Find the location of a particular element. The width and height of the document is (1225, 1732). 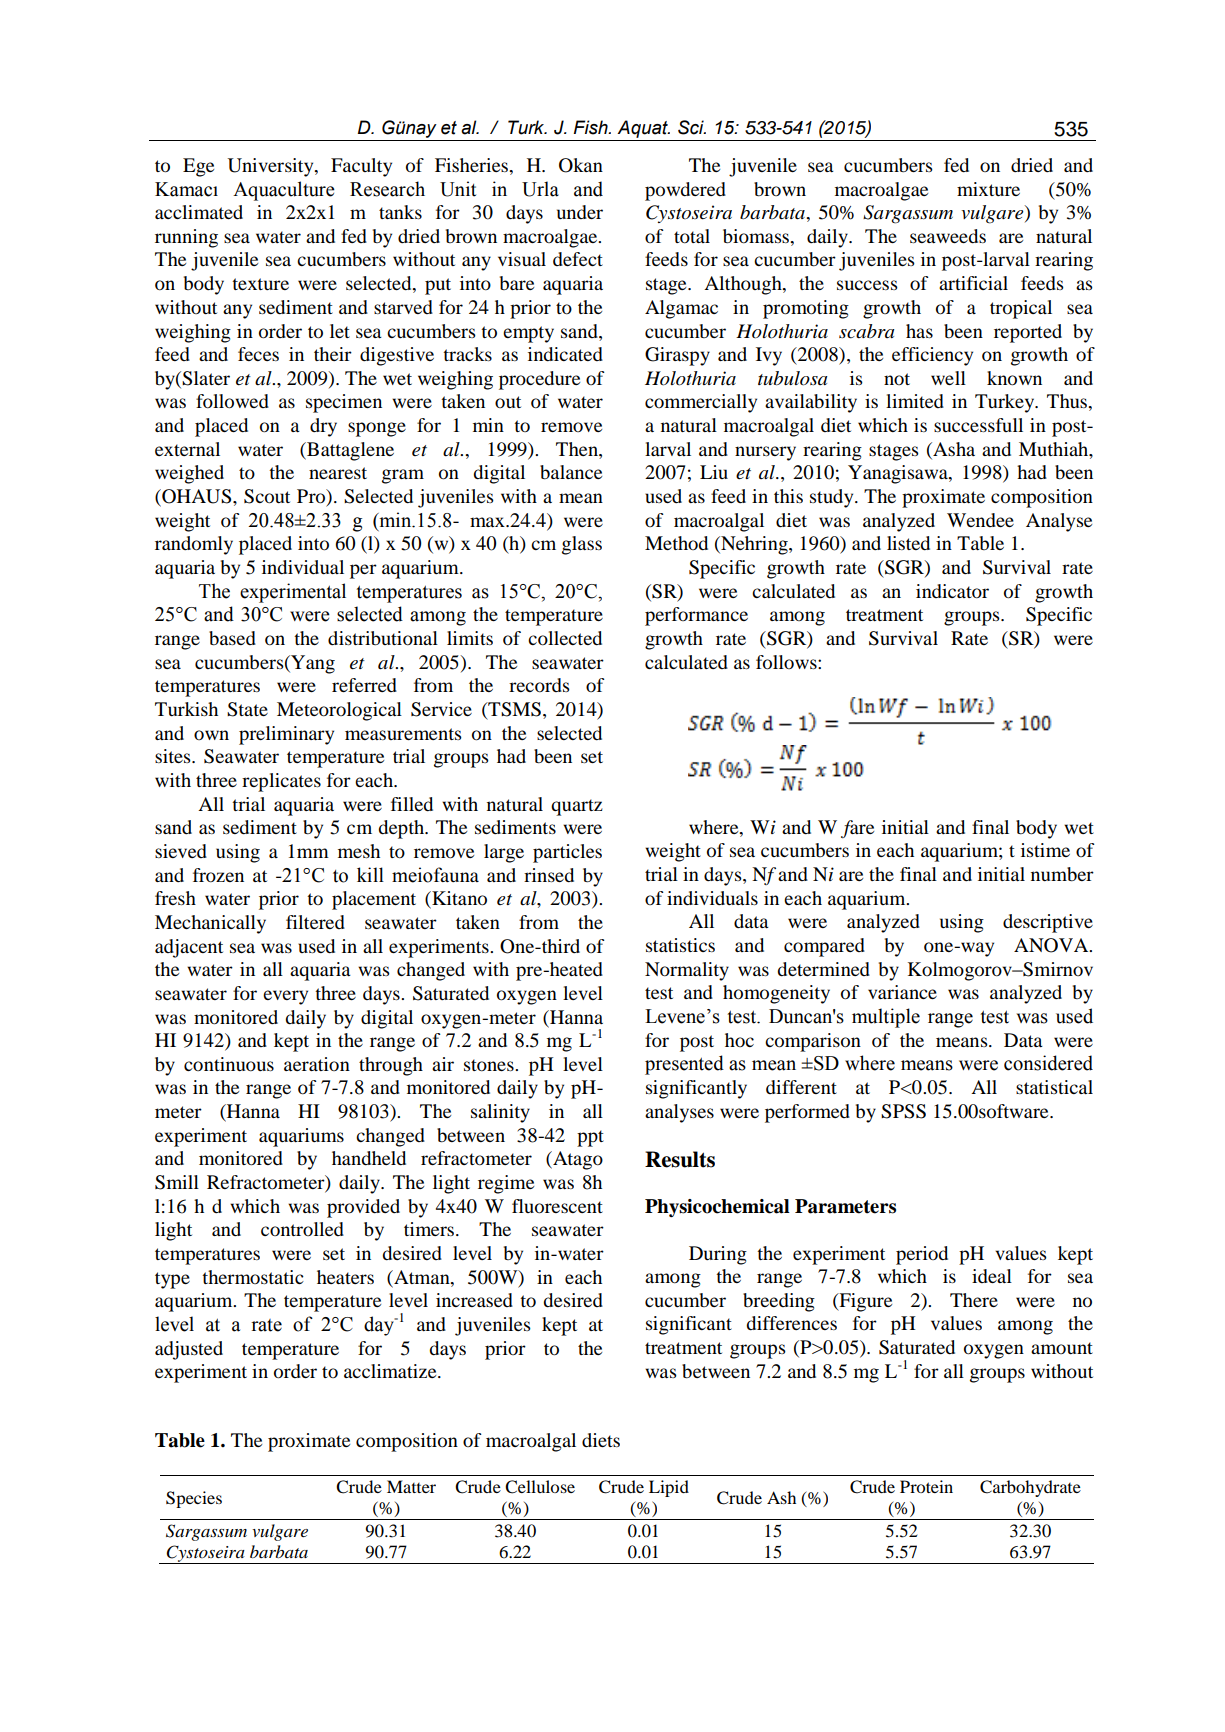

balance is located at coordinates (571, 472).
